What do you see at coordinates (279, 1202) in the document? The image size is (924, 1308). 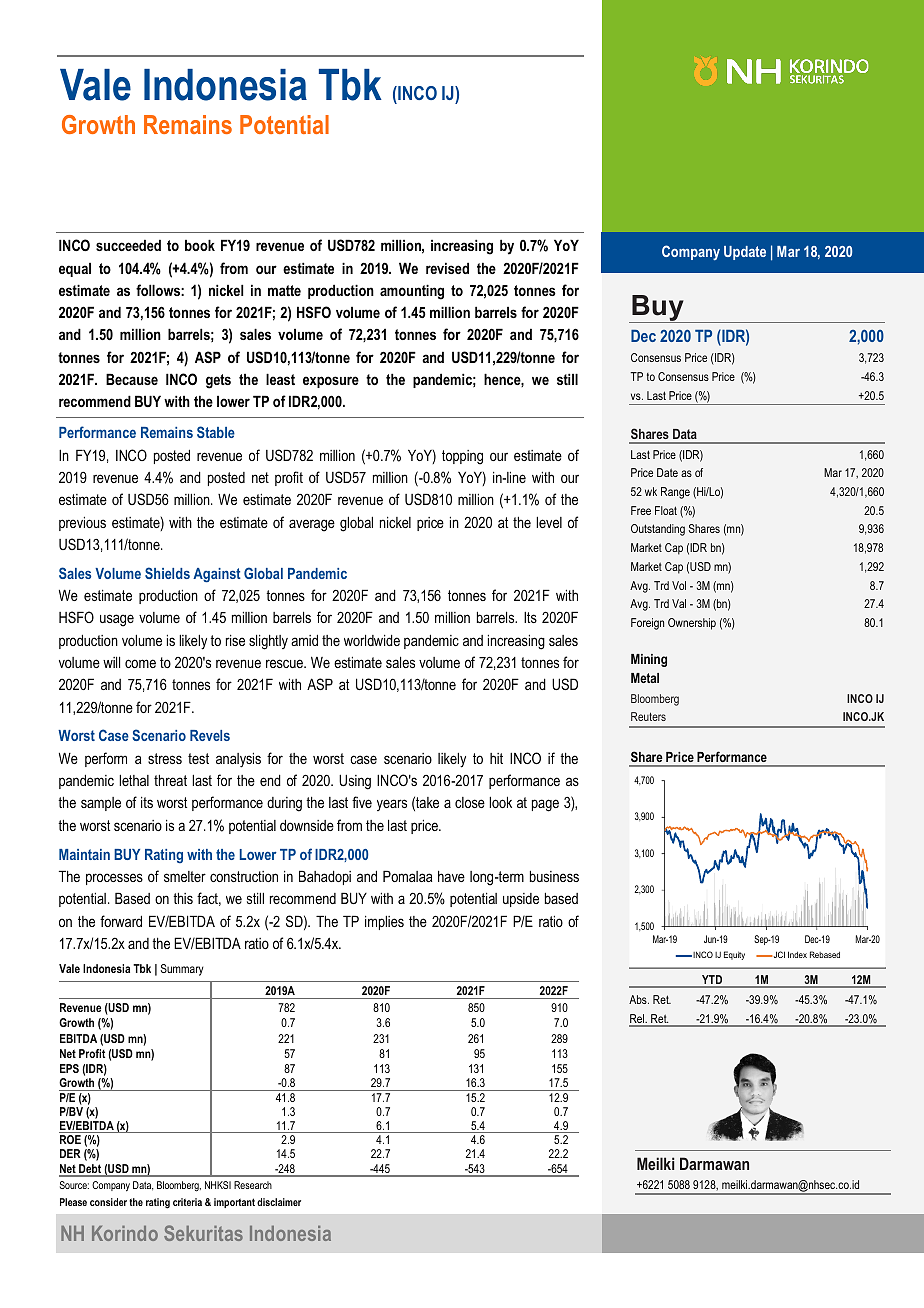 I see `disclaimer` at bounding box center [279, 1202].
